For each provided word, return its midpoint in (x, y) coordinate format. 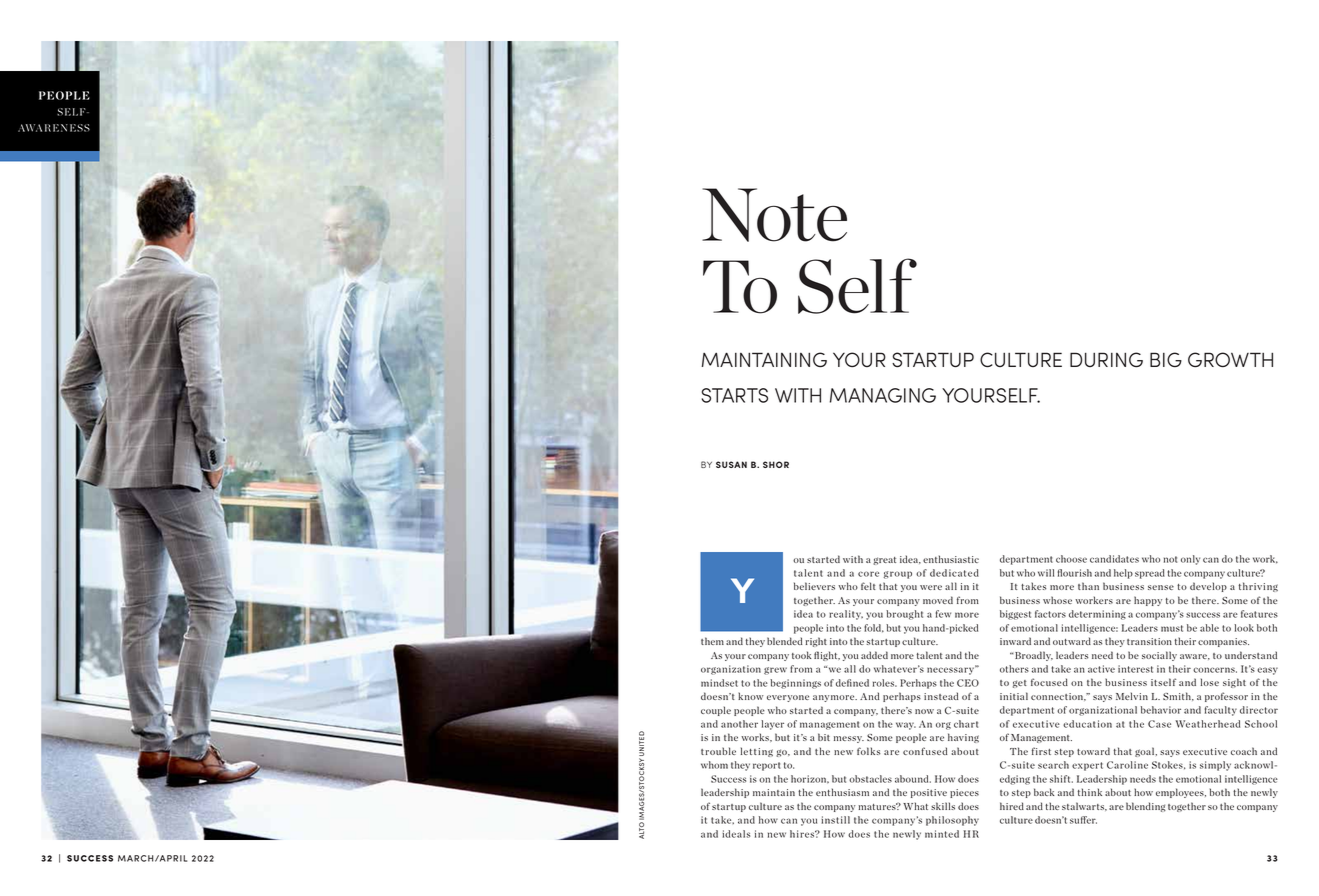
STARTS (735, 395)
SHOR (776, 464)
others (1014, 669)
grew (775, 671)
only (1190, 560)
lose (1210, 682)
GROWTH (1230, 360)
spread (1150, 574)
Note (774, 215)
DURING (1106, 360)
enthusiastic (951, 559)
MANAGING (883, 395)
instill (835, 820)
